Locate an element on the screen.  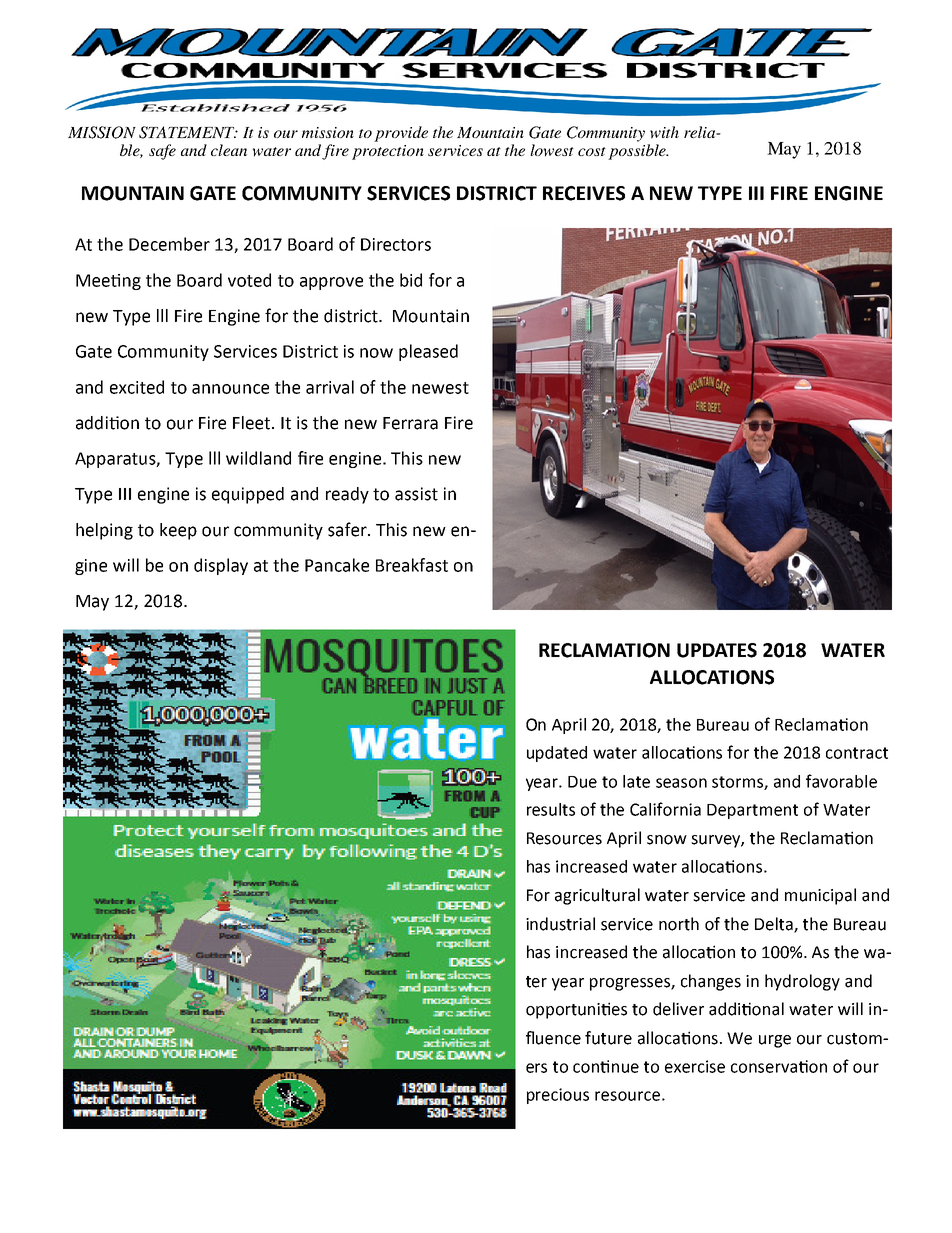
with is located at coordinates (664, 132).
